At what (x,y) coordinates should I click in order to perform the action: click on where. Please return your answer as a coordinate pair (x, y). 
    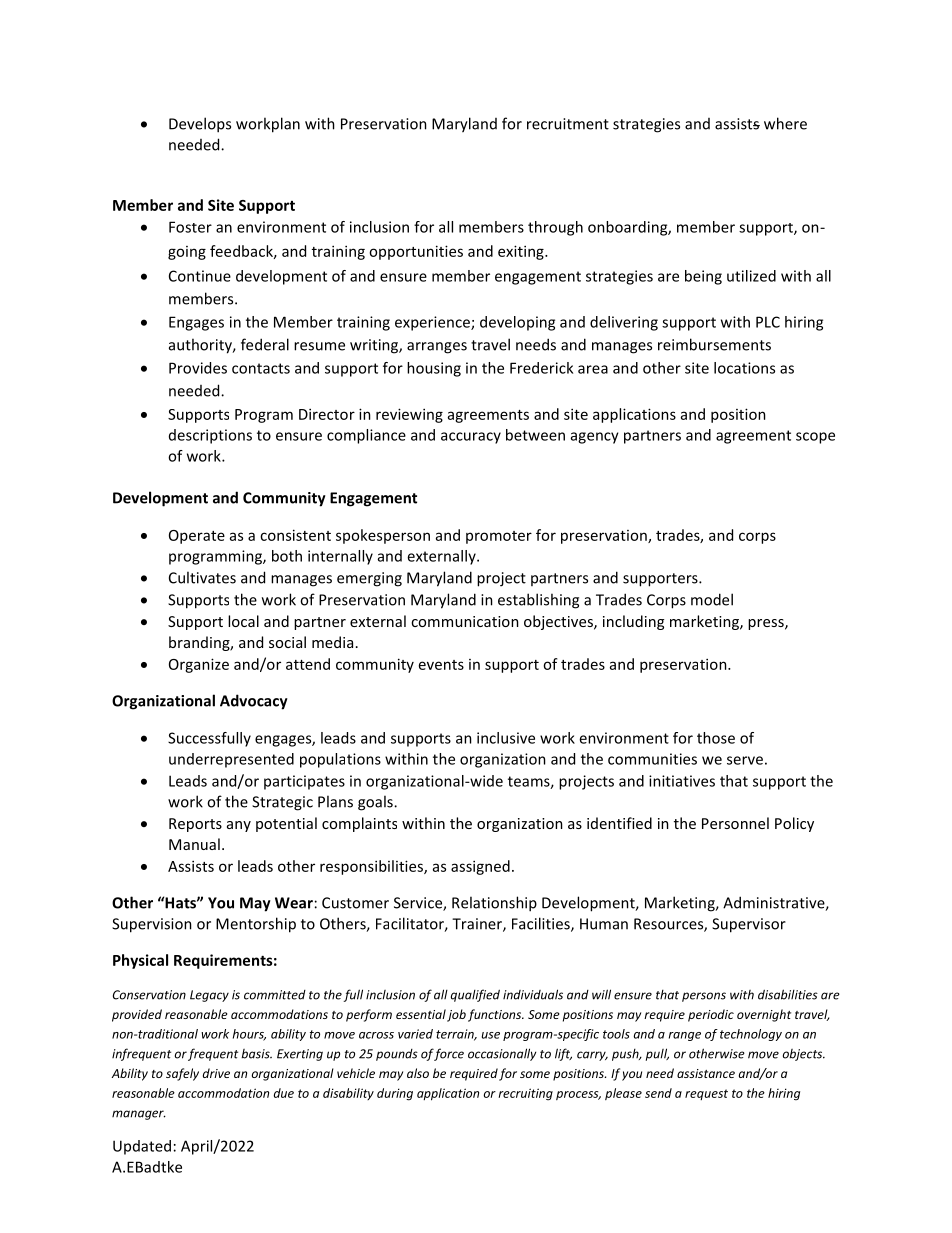
    Looking at the image, I should click on (785, 123).
